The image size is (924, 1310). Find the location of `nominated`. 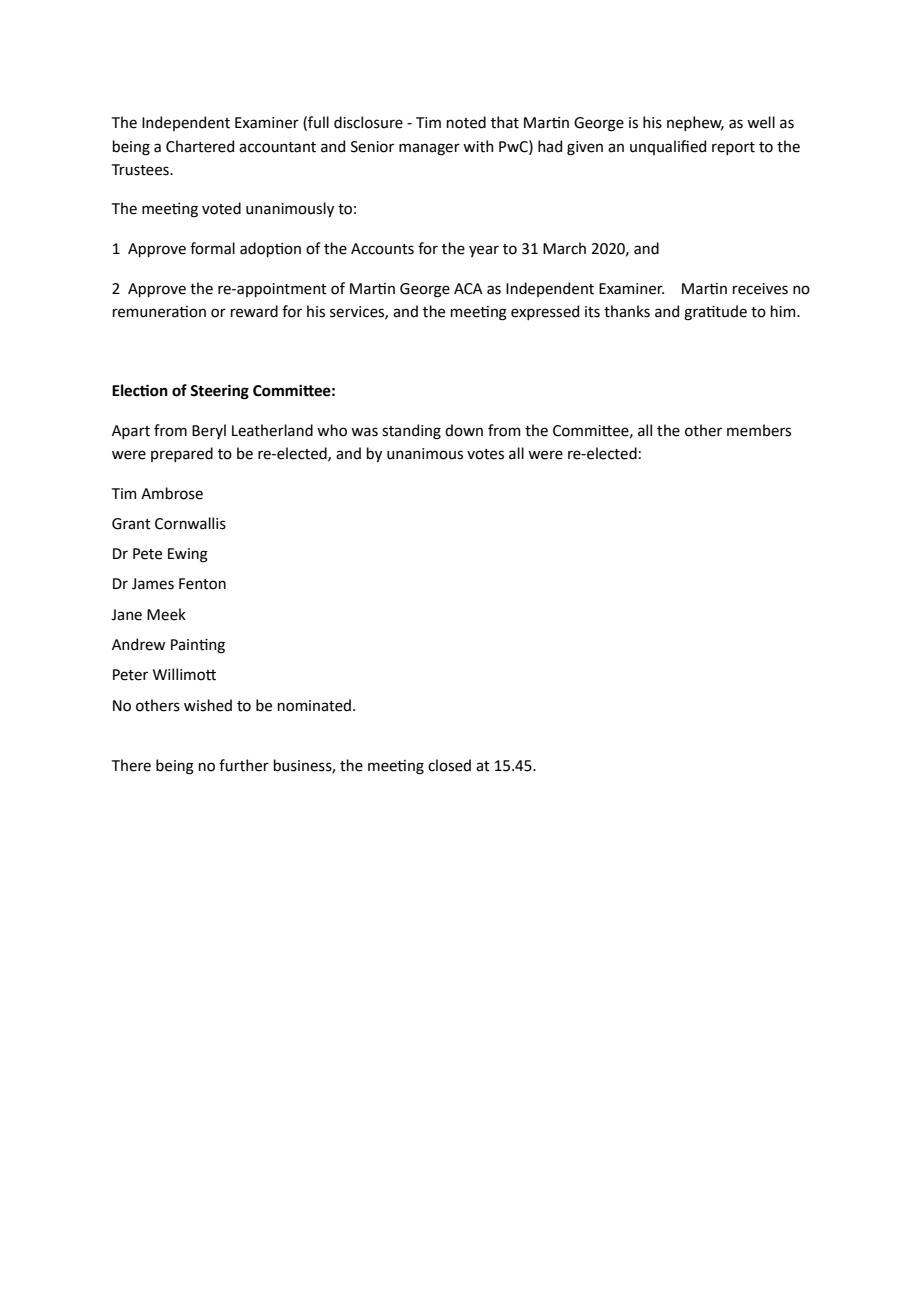

nominated is located at coordinates (314, 705).
